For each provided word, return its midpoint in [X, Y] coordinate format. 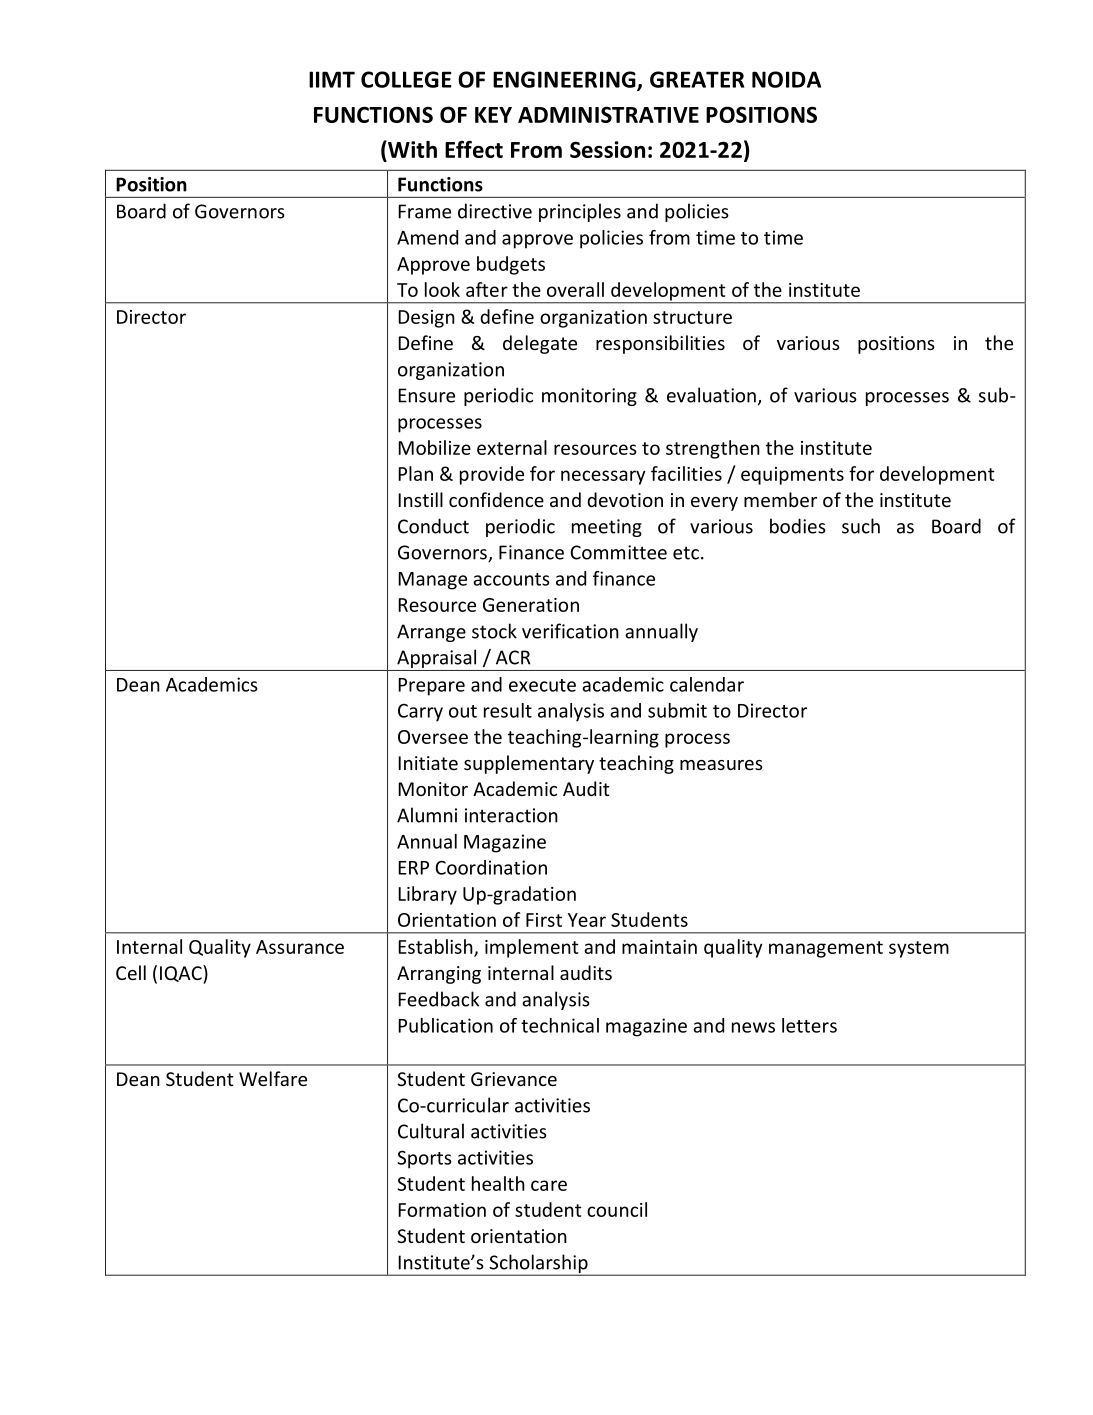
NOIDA [786, 79]
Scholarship [538, 1264]
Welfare [273, 1078]
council [617, 1209]
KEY [493, 115]
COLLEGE [406, 79]
